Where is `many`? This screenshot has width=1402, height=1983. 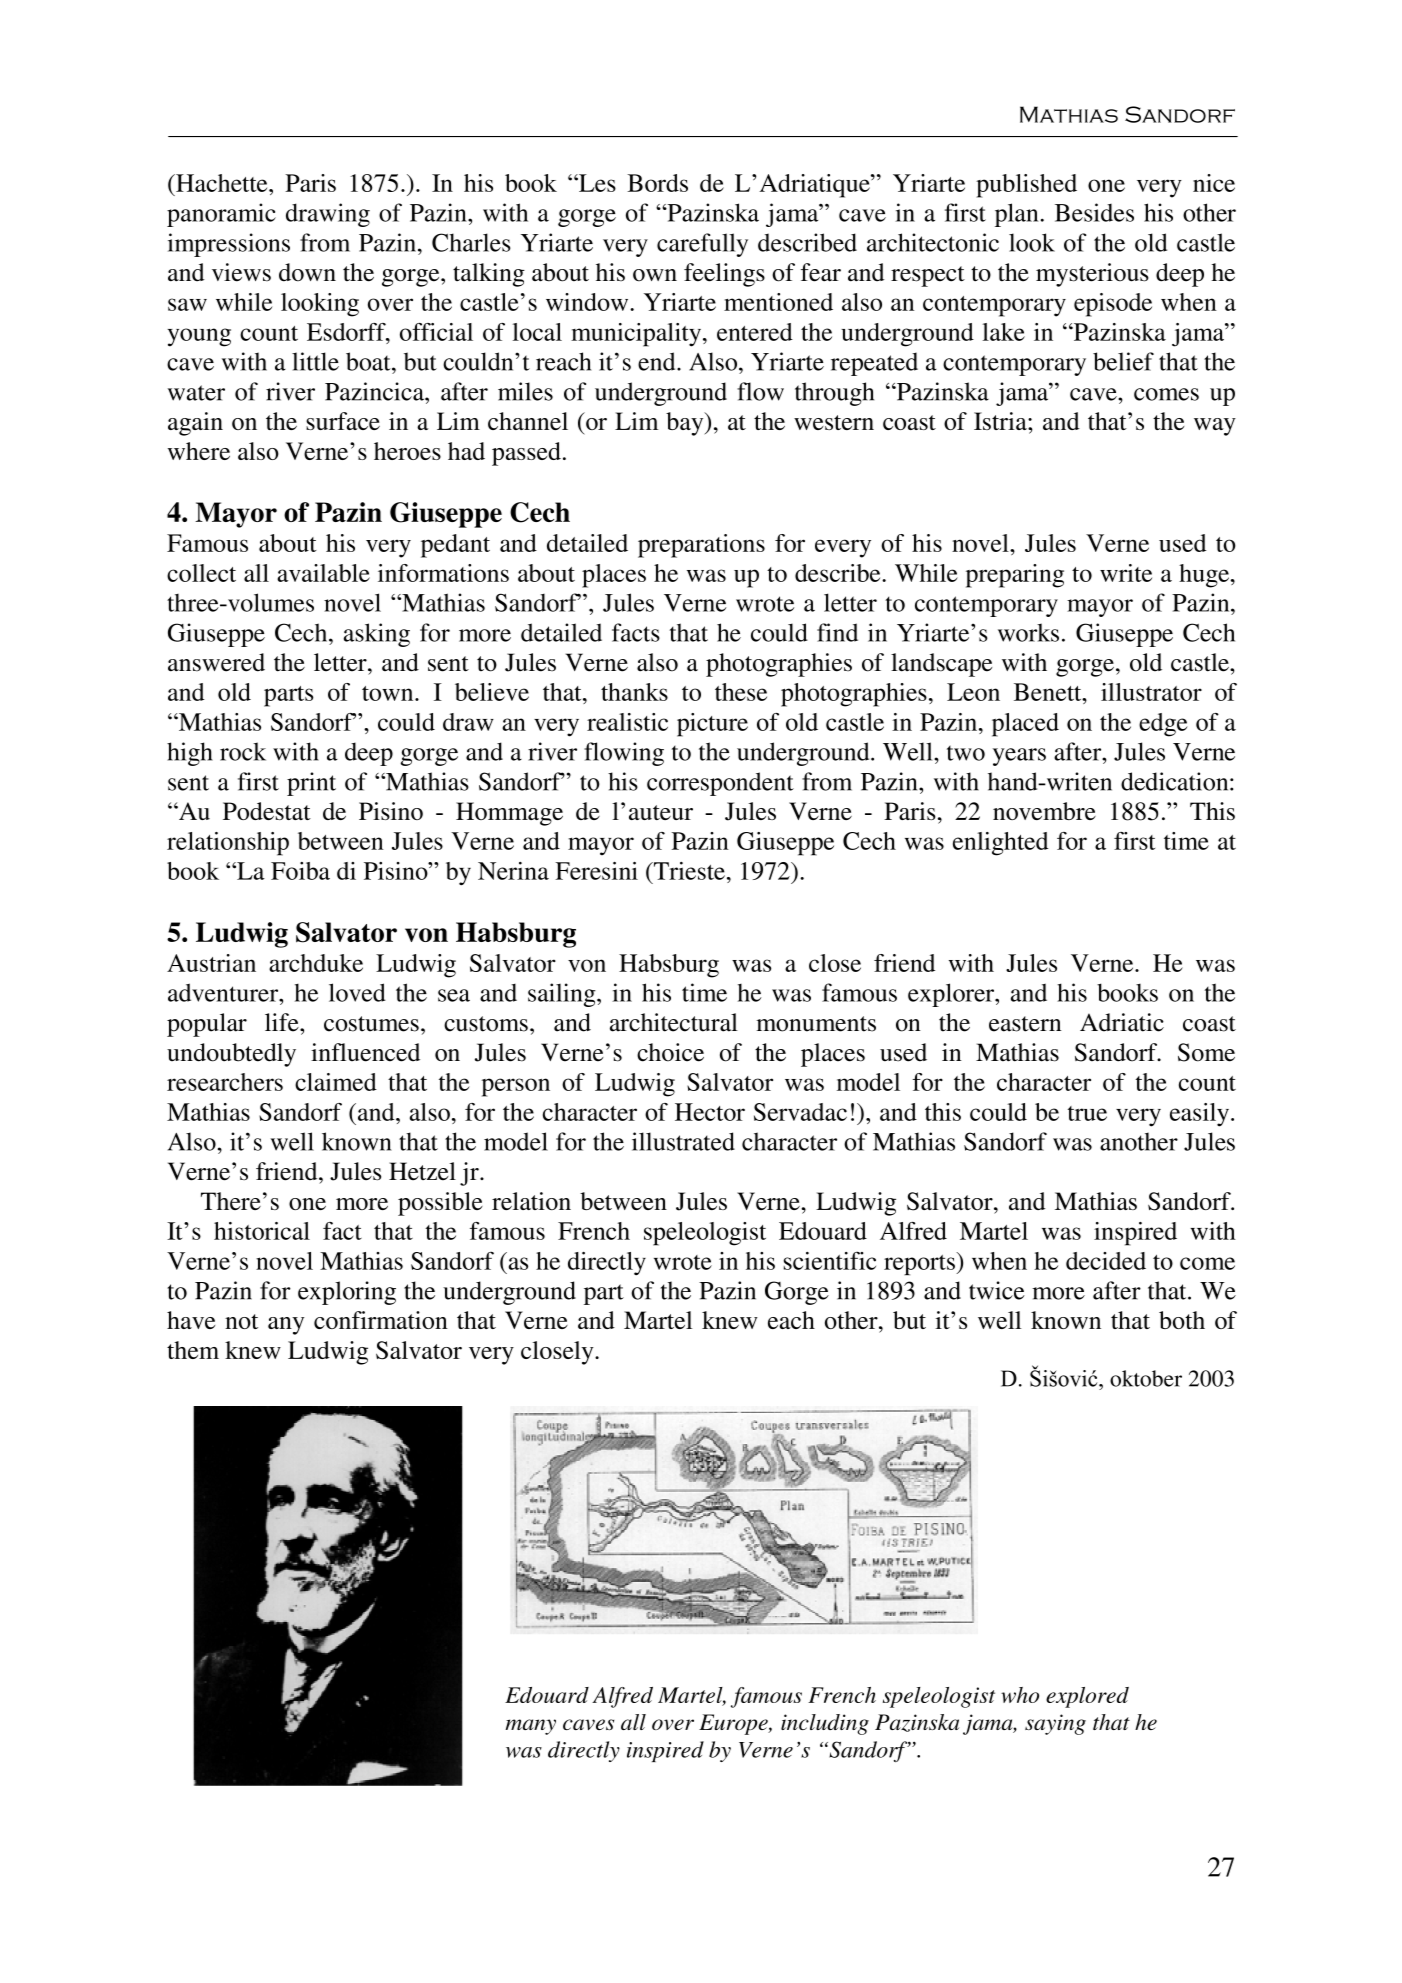
many is located at coordinates (530, 1727).
